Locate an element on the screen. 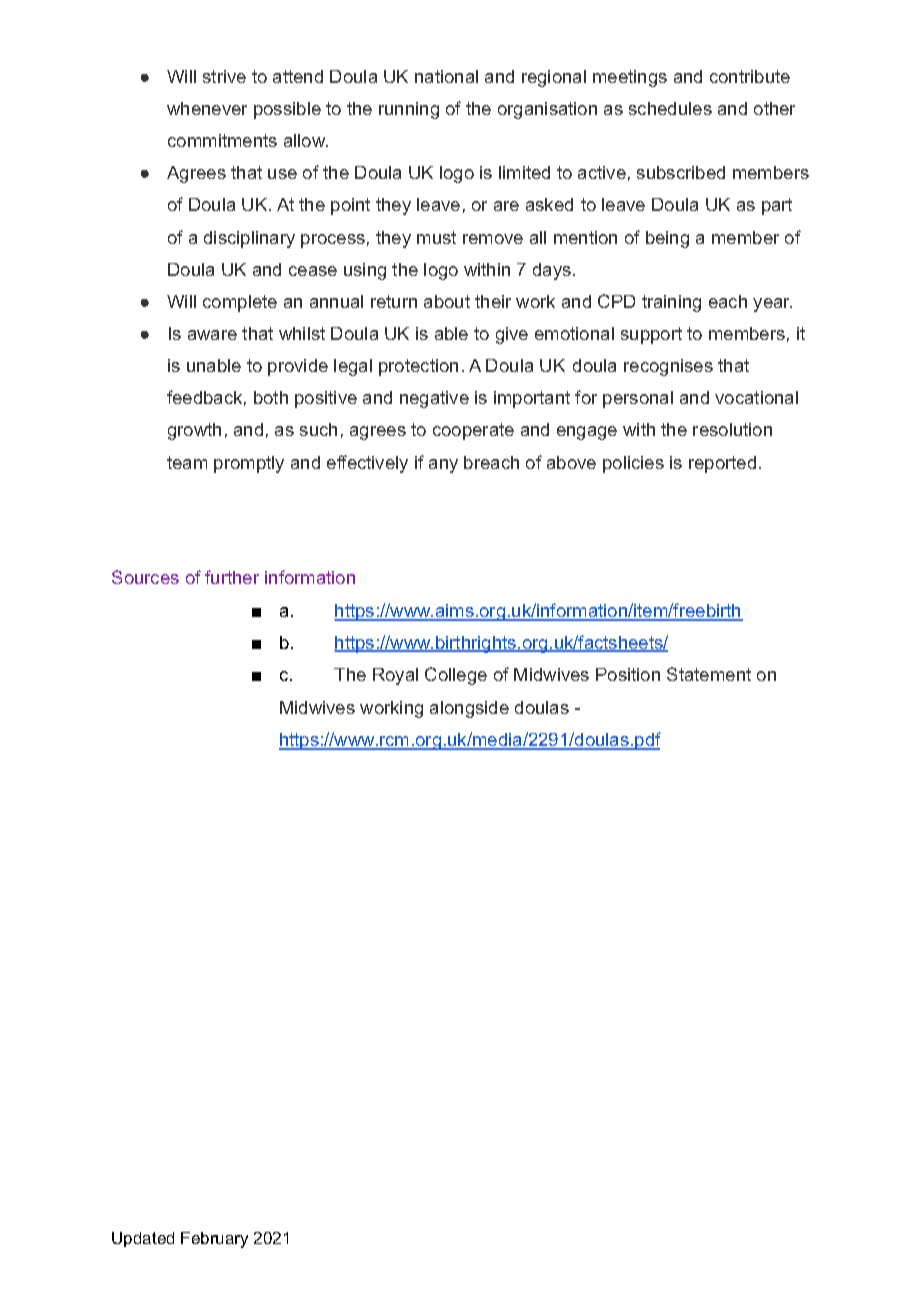 The width and height of the screenshot is (924, 1307). national is located at coordinates (446, 76).
